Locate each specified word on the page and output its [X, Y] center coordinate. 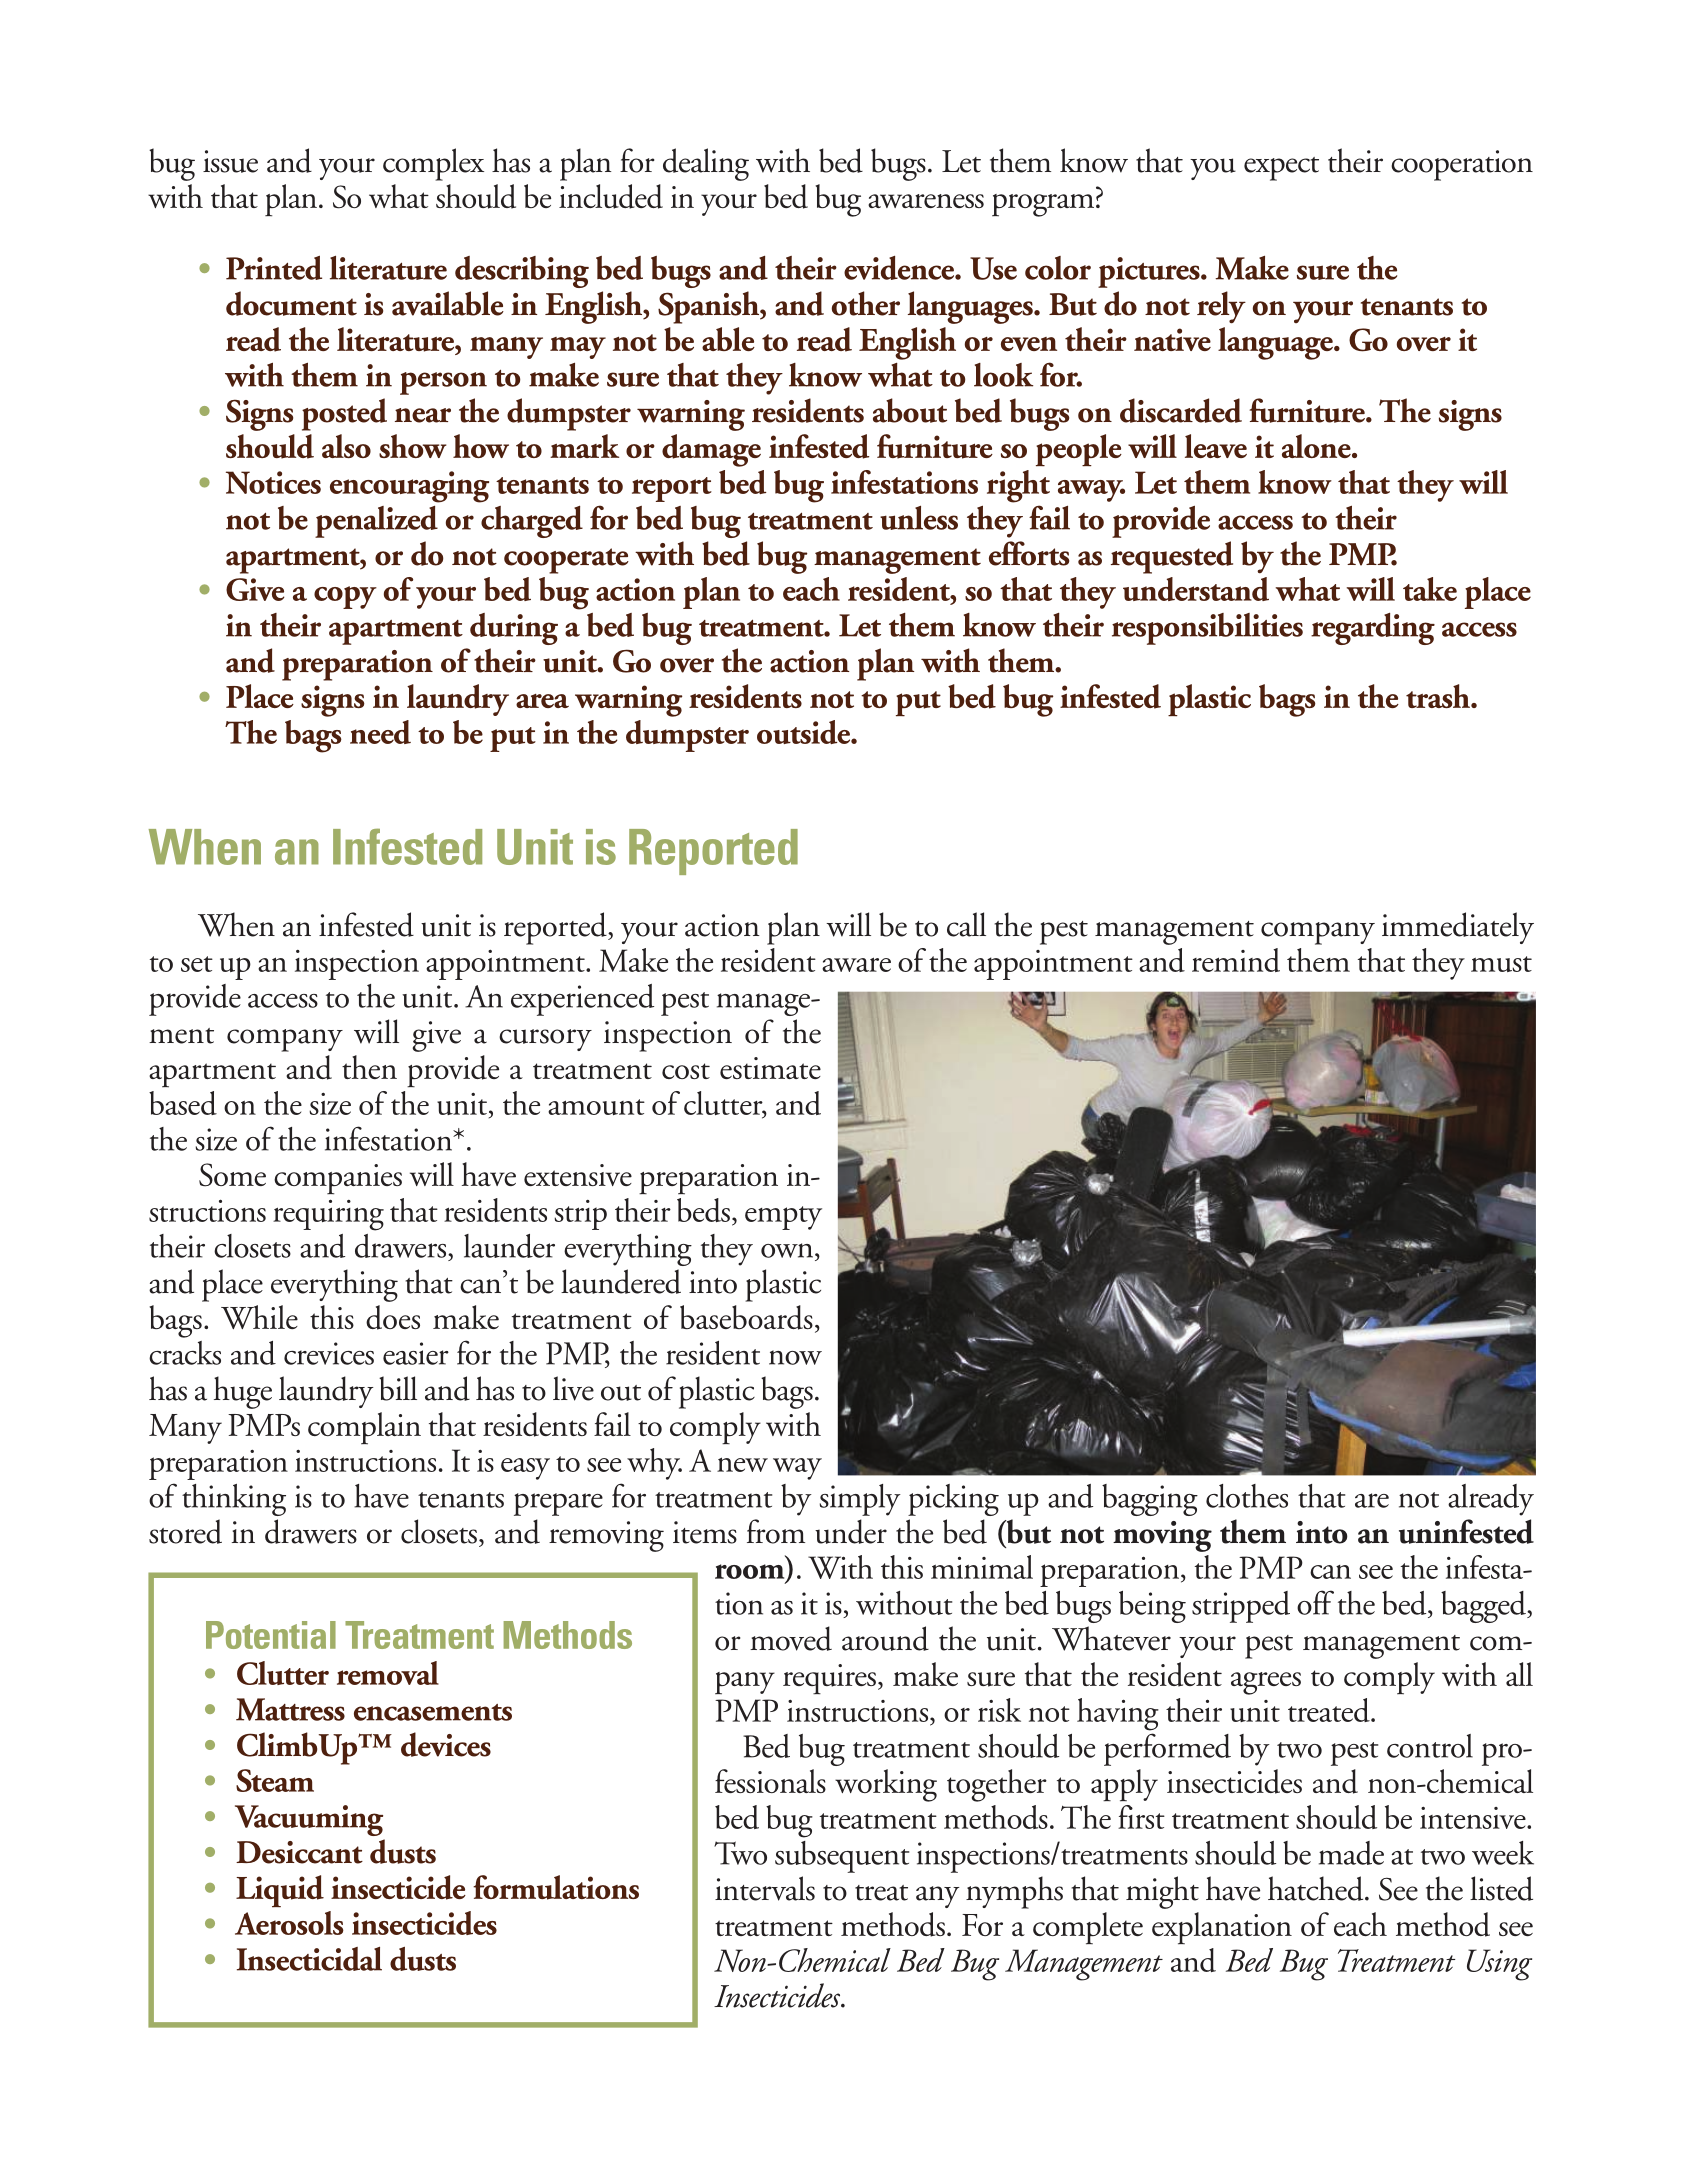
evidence [900, 268]
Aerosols [289, 1923]
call [966, 924]
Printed [274, 268]
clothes [1247, 1496]
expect [1281, 169]
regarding [1373, 629]
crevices [329, 1353]
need [380, 732]
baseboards [746, 1317]
